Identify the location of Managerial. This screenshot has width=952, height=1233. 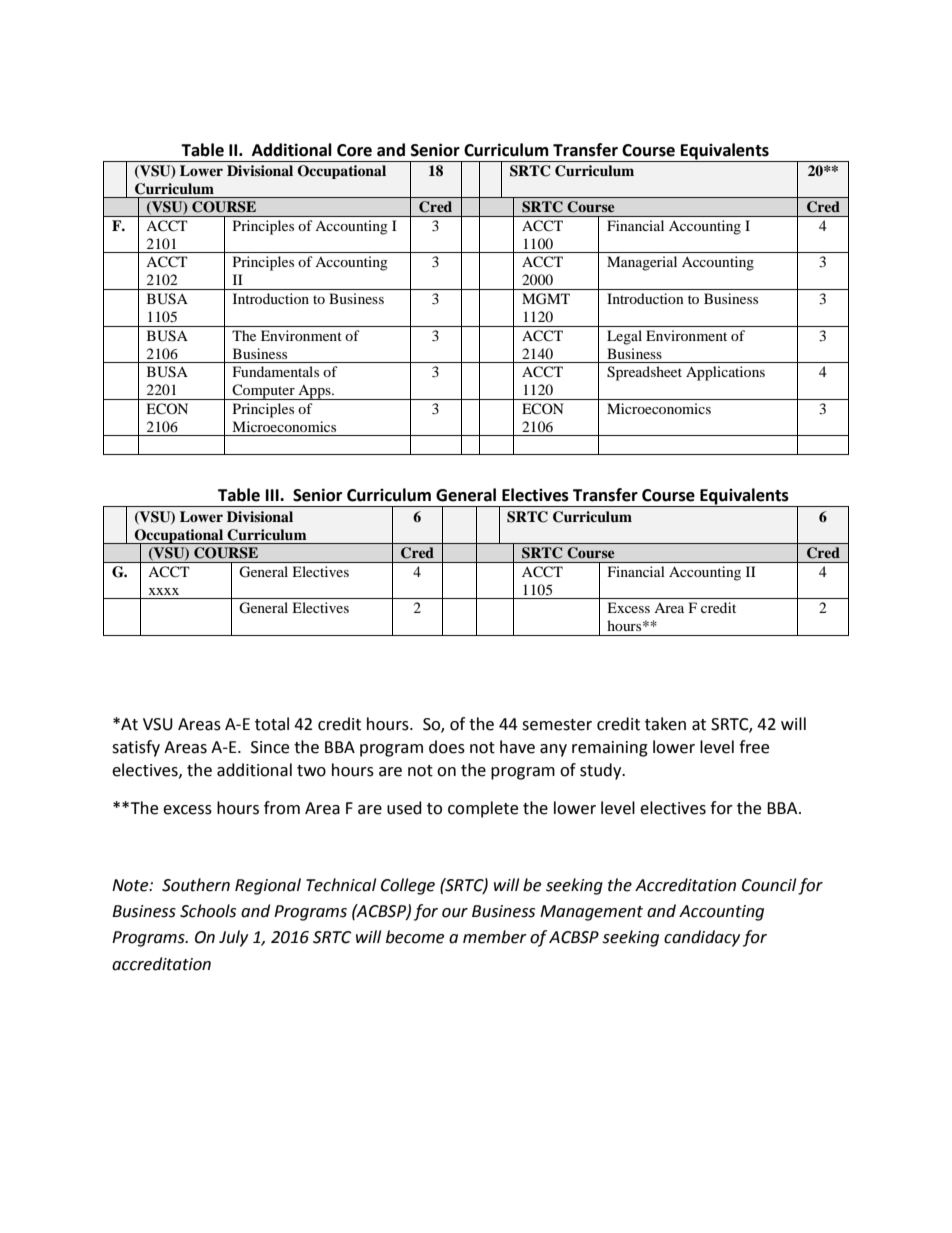
(642, 263).
